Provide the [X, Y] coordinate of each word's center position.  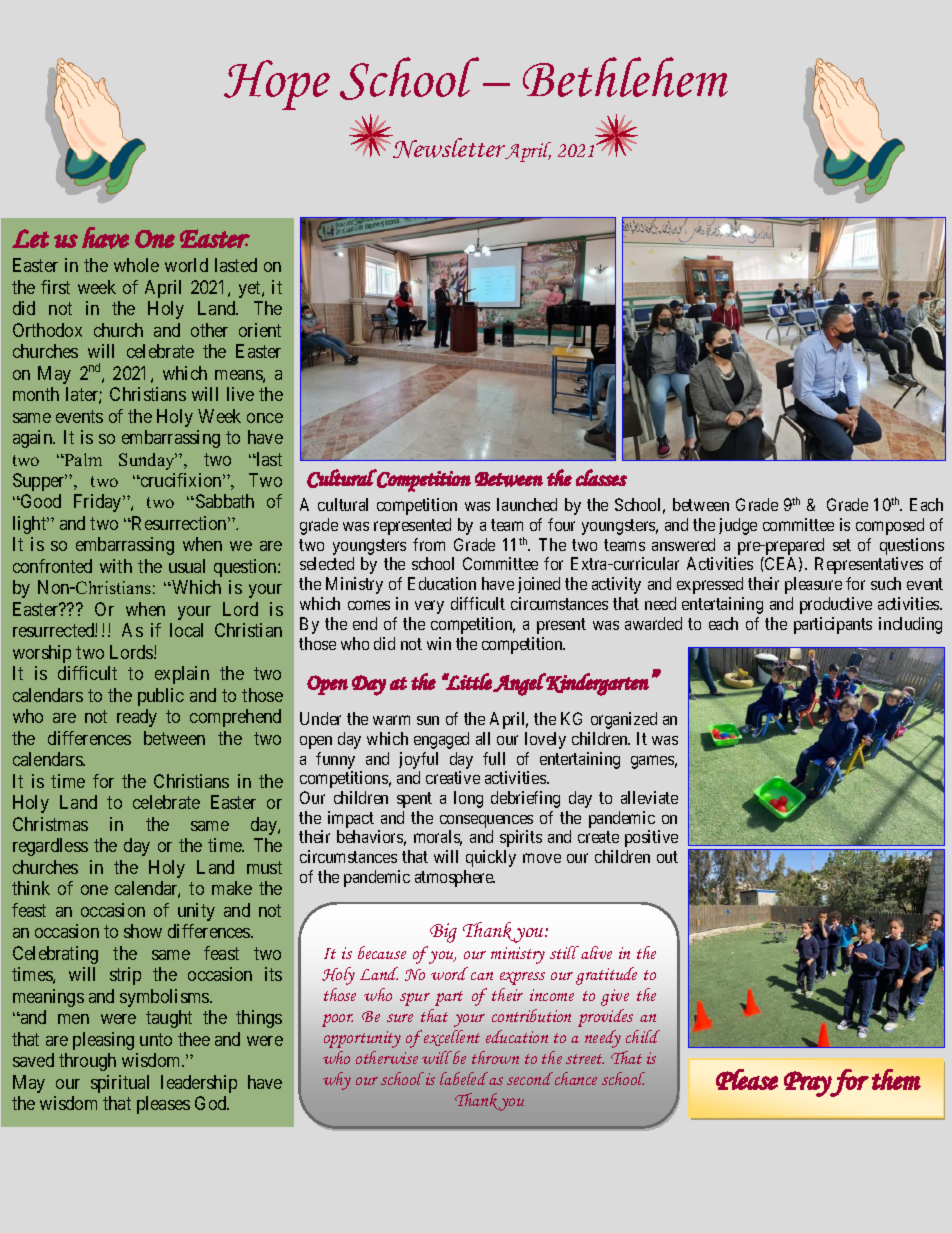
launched [527, 504]
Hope [277, 85]
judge [738, 526]
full [494, 758]
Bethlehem [625, 77]
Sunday [148, 461]
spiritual [120, 1084]
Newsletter [449, 148]
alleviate [649, 797]
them [896, 1079]
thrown [495, 1057]
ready [137, 718]
